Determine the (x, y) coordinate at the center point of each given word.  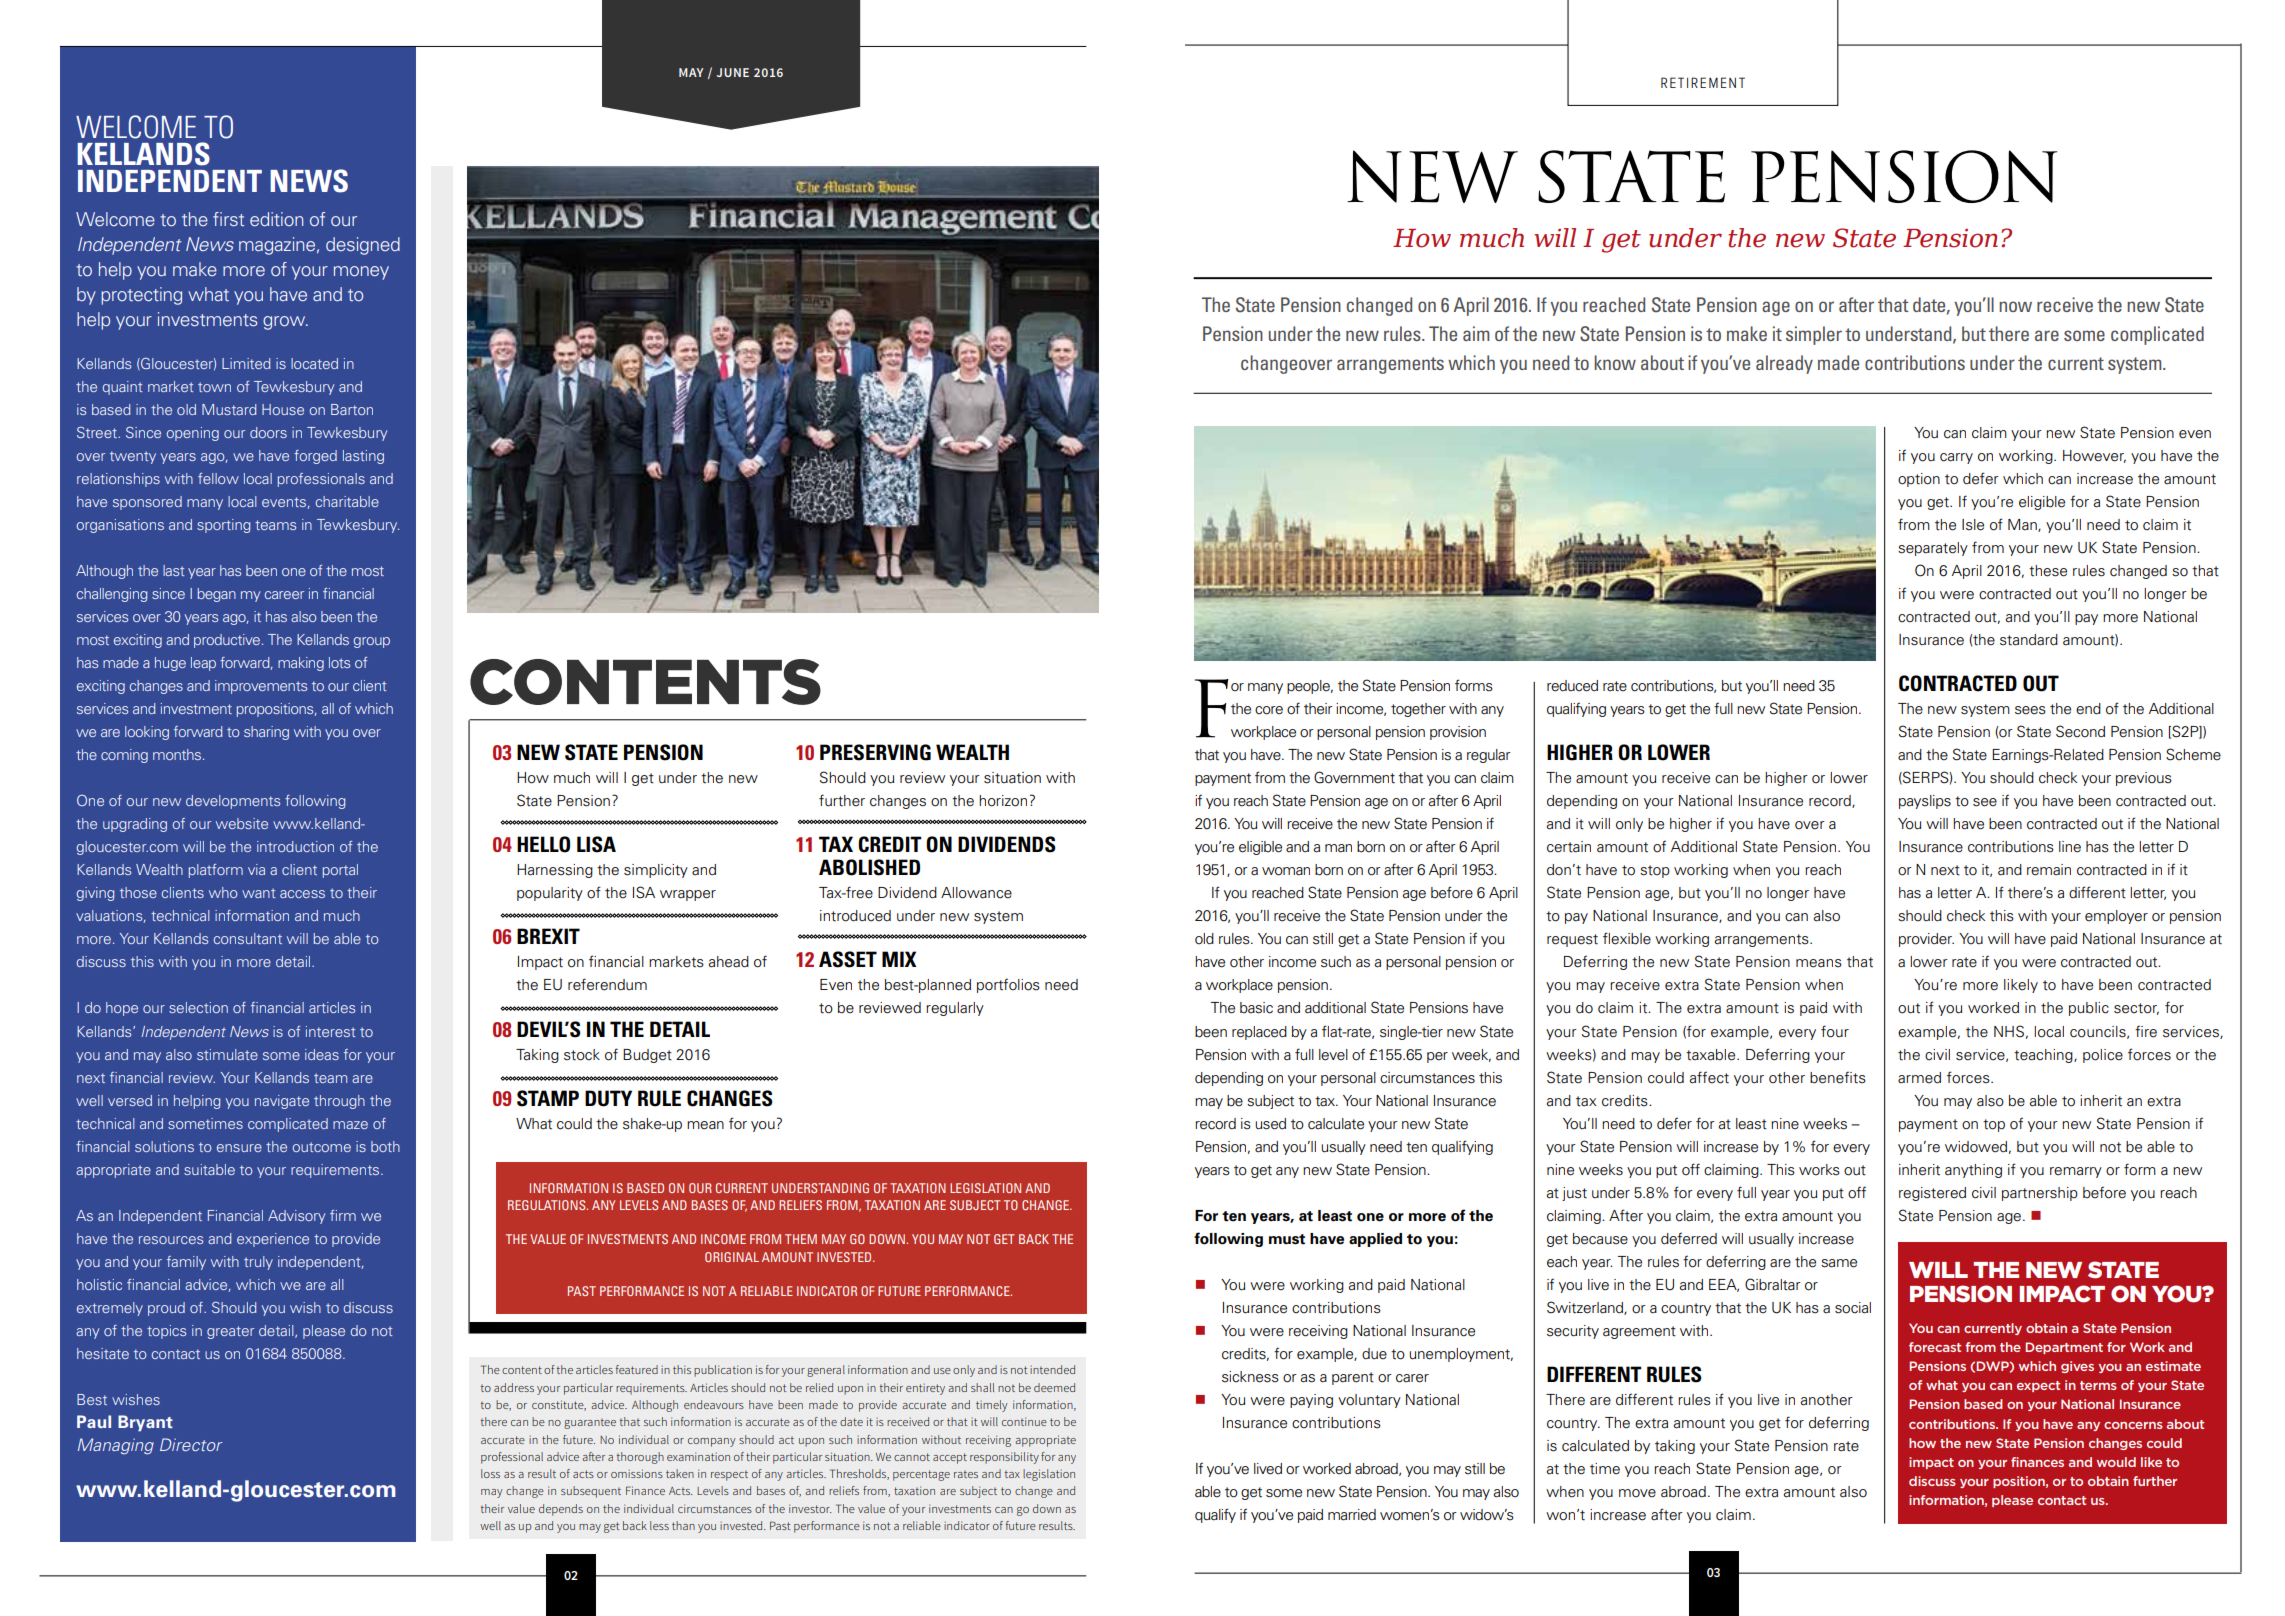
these (2048, 571)
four (1835, 1031)
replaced (1259, 1033)
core (1269, 710)
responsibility (1004, 1458)
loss (490, 1473)
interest (330, 1031)
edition (276, 219)
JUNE (733, 72)
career (284, 595)
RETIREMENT (1703, 82)
